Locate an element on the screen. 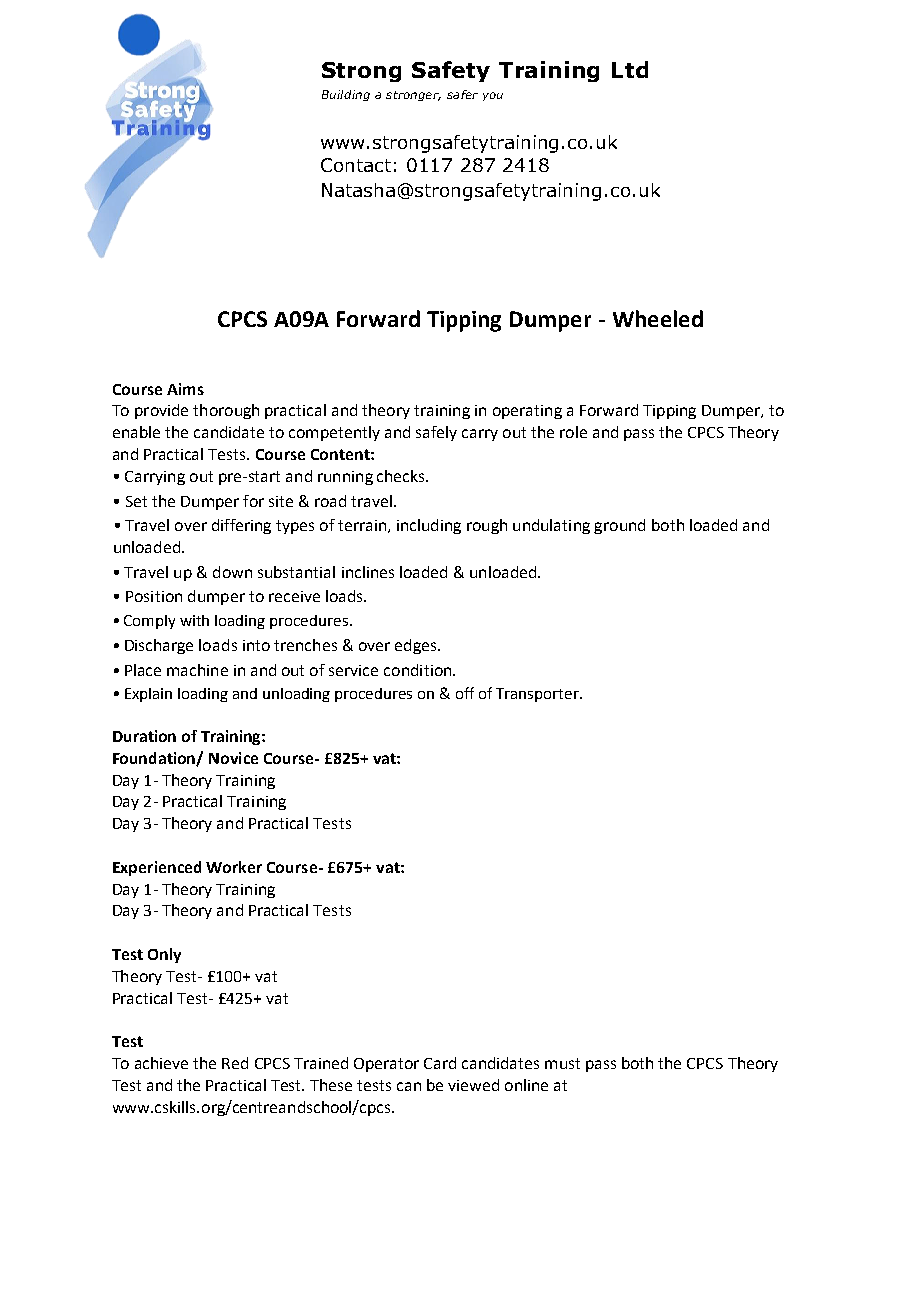 The height and width of the screenshot is (1308, 924). Building is located at coordinates (346, 95).
